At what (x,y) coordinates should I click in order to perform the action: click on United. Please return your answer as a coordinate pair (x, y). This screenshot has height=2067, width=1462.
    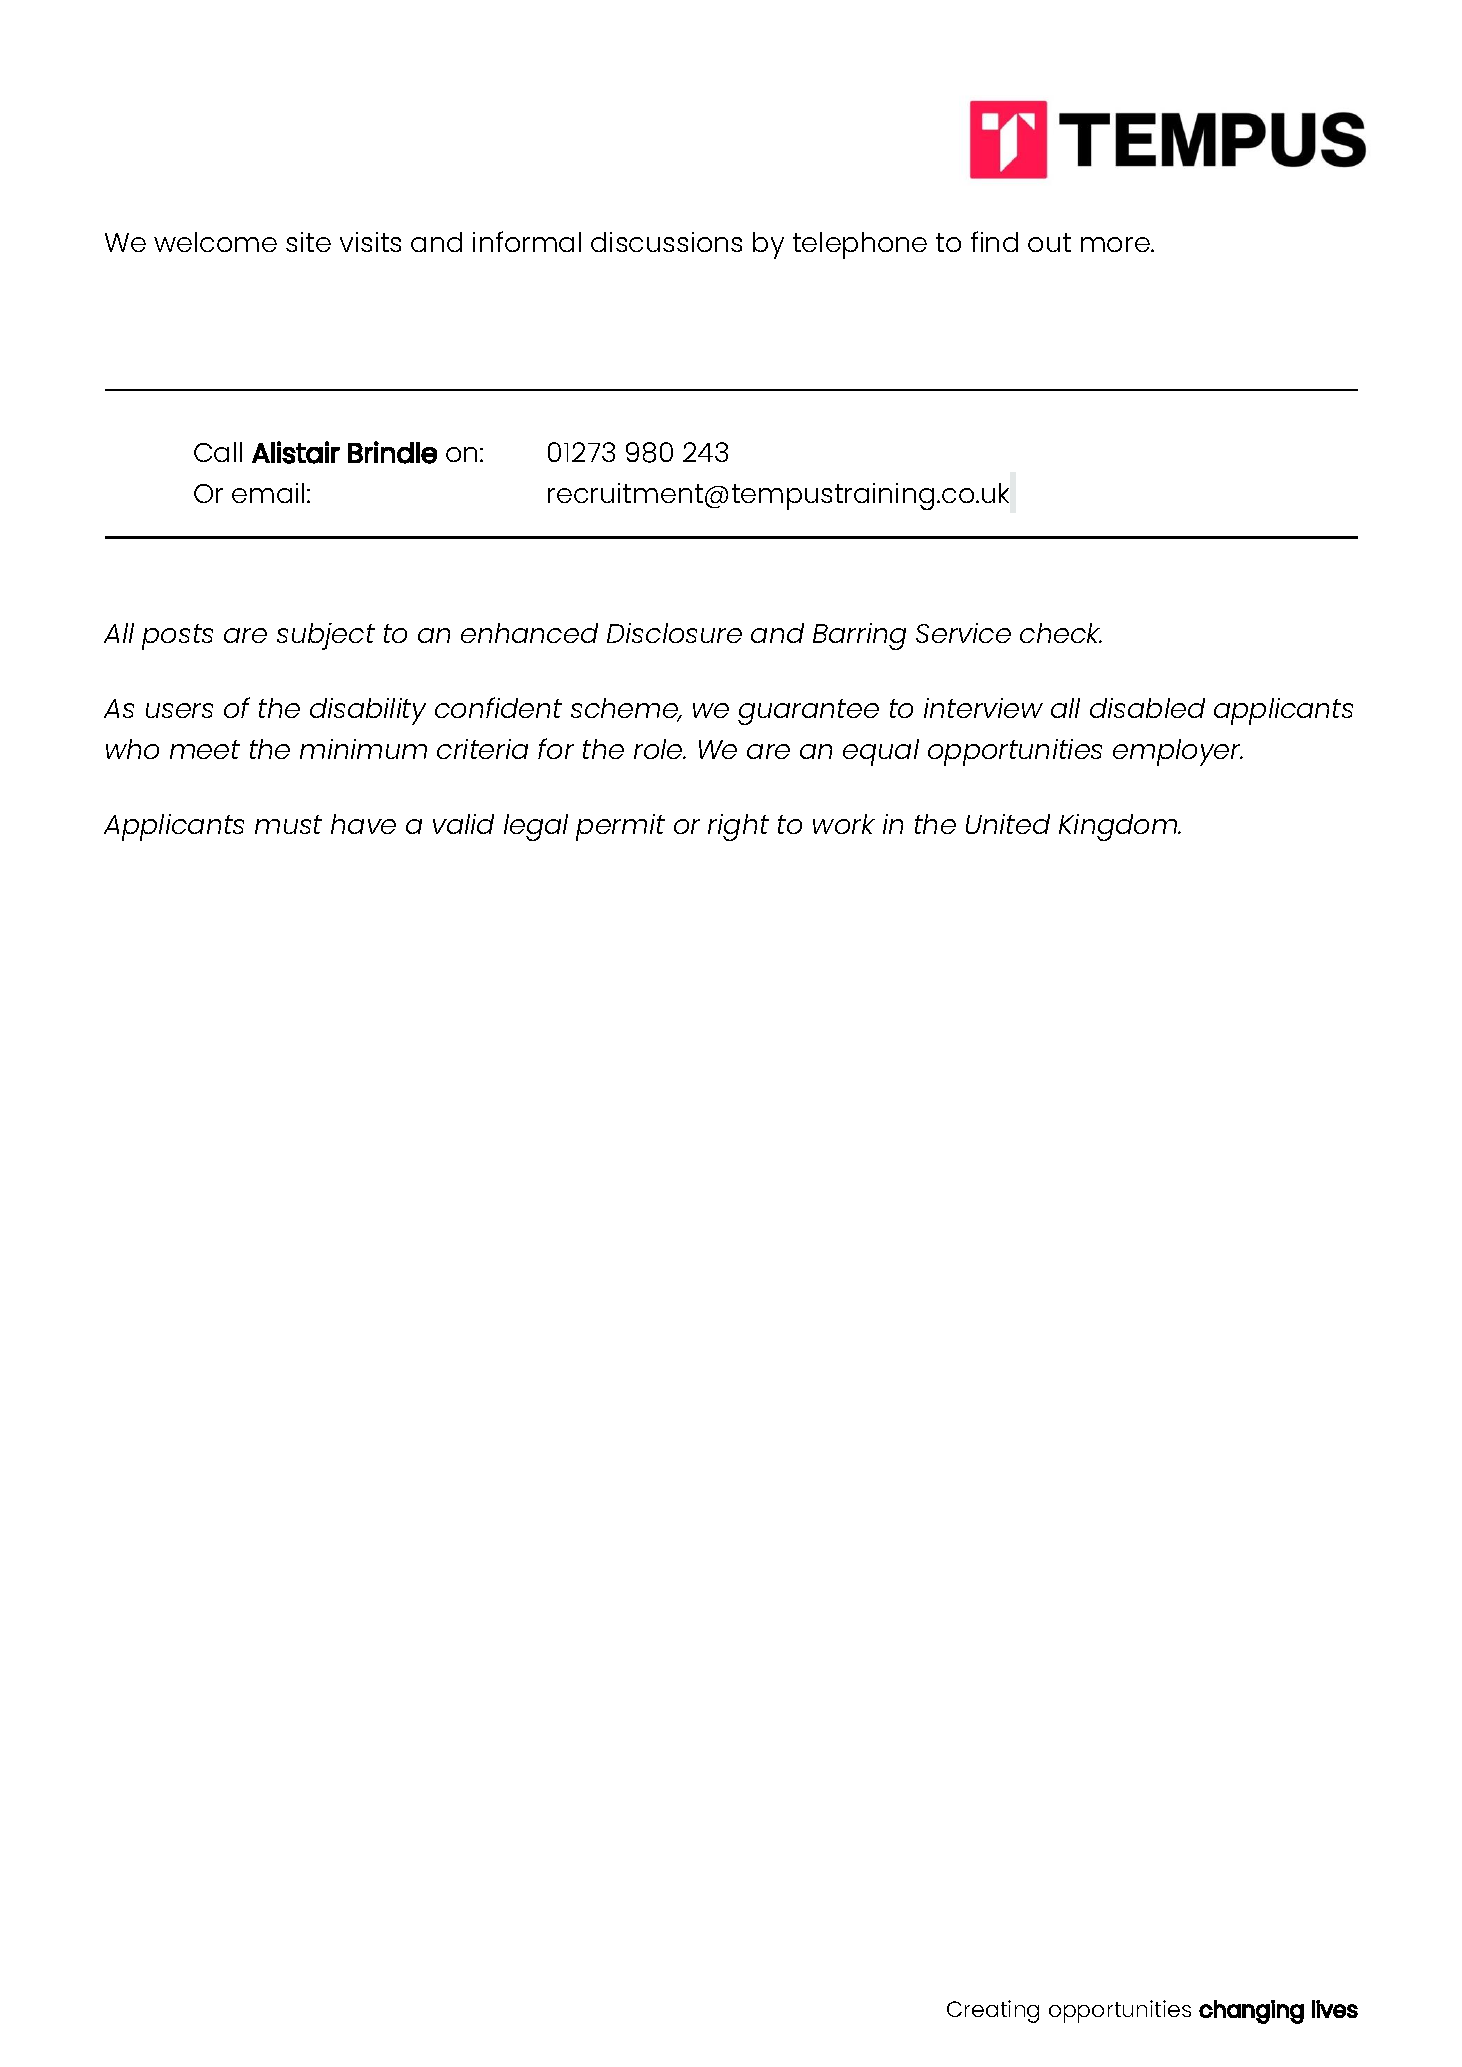
    Looking at the image, I should click on (1008, 824).
